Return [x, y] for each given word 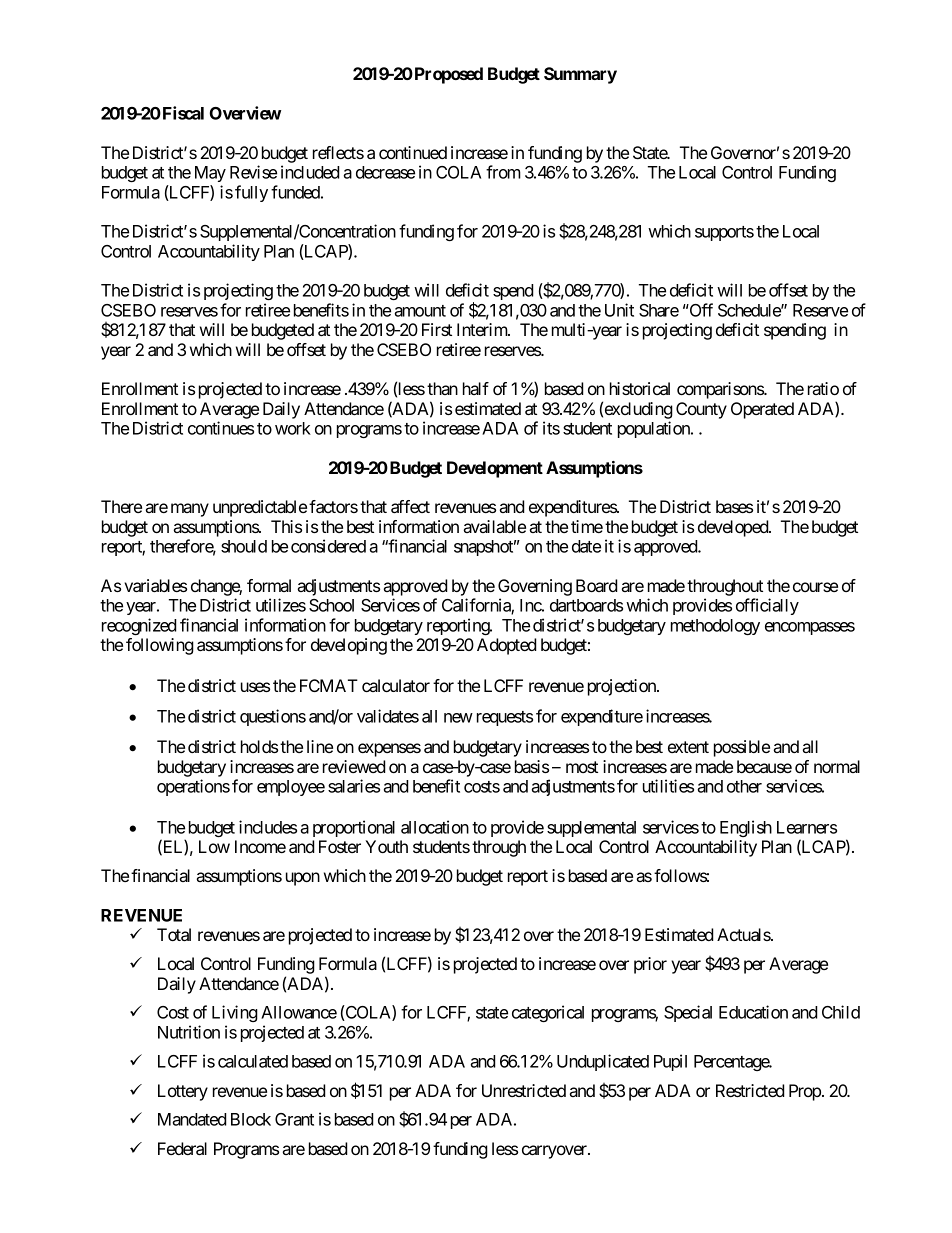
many [190, 510]
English [746, 828]
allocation [435, 827]
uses [255, 687]
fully [251, 193]
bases [734, 506]
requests [505, 718]
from [503, 172]
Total [174, 934]
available [495, 526]
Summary [580, 75]
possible [742, 748]
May [210, 174]
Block [251, 1119]
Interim [483, 329]
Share [659, 310]
